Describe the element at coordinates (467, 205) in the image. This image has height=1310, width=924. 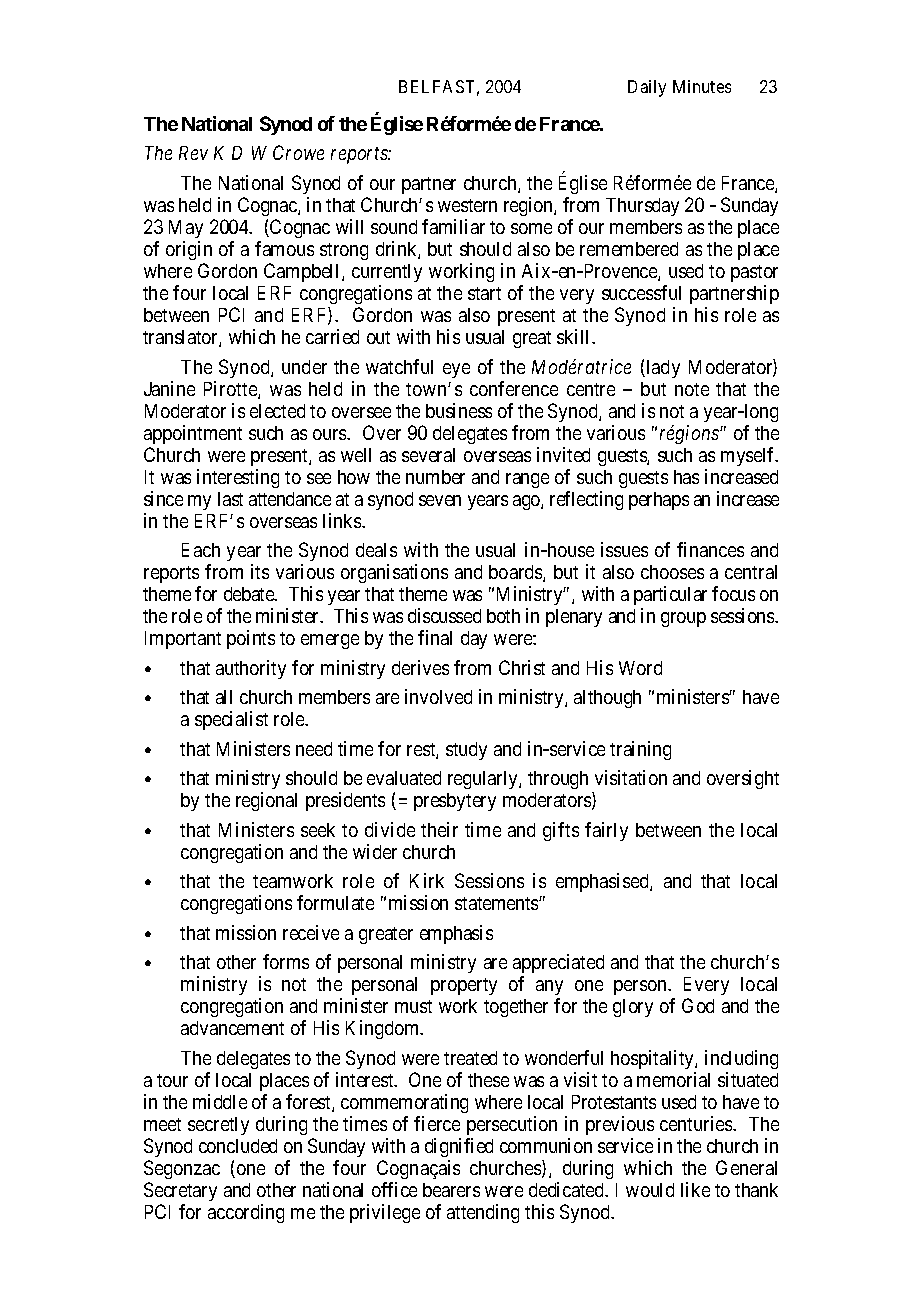
I see `western` at that location.
